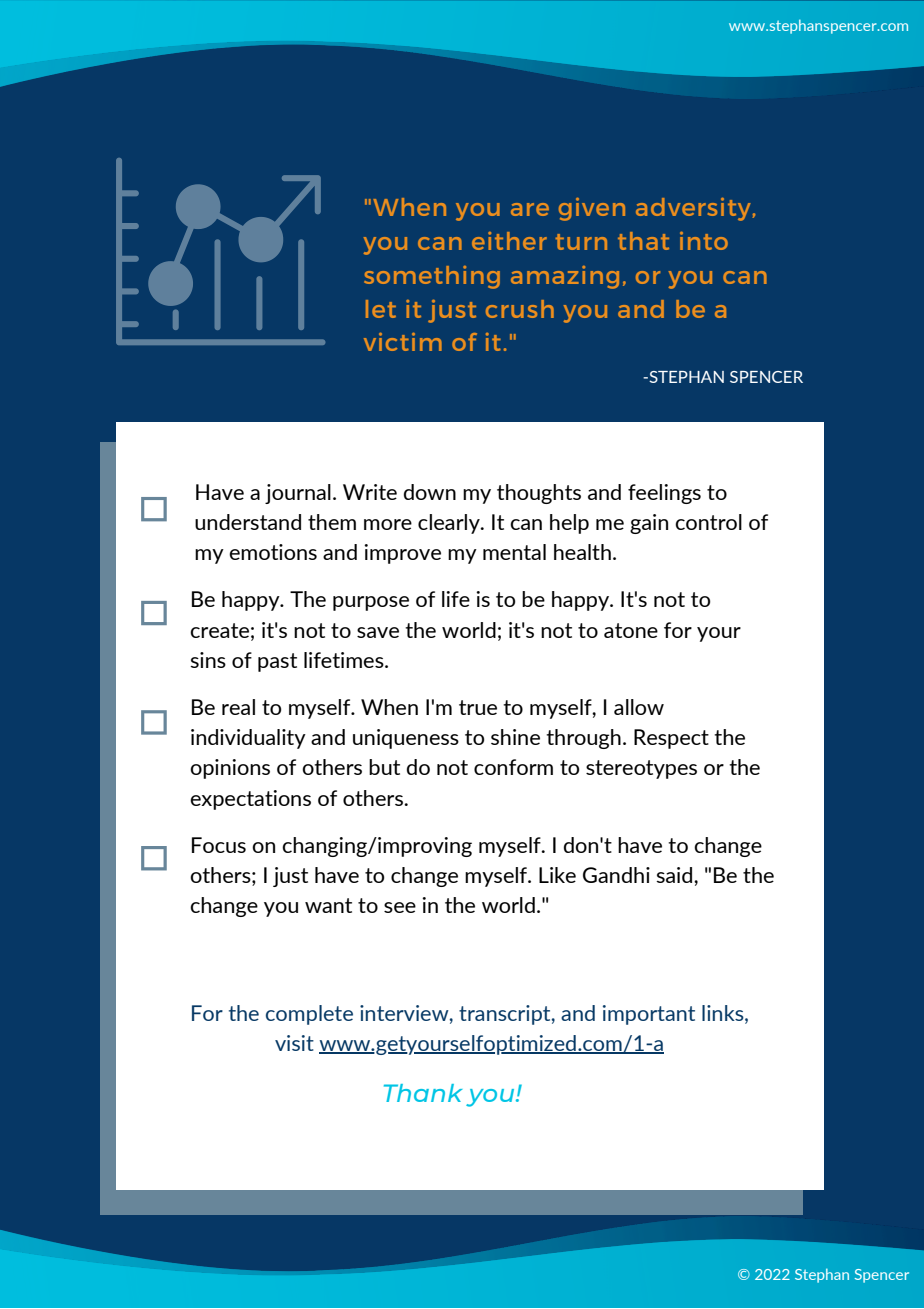 The image size is (924, 1309). I want to click on expectations, so click(250, 800).
